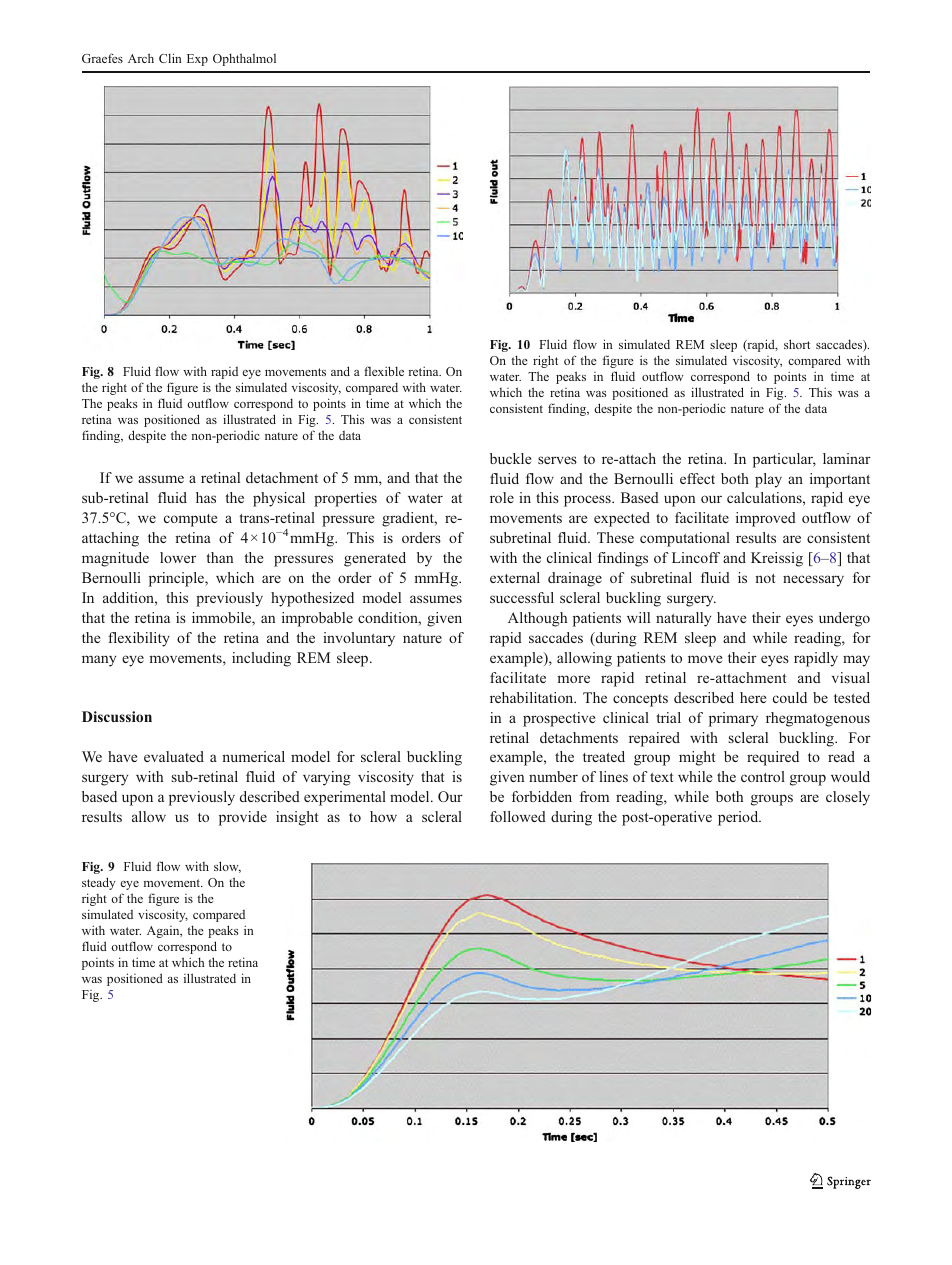 The image size is (952, 1265). I want to click on particular, so click(784, 460).
